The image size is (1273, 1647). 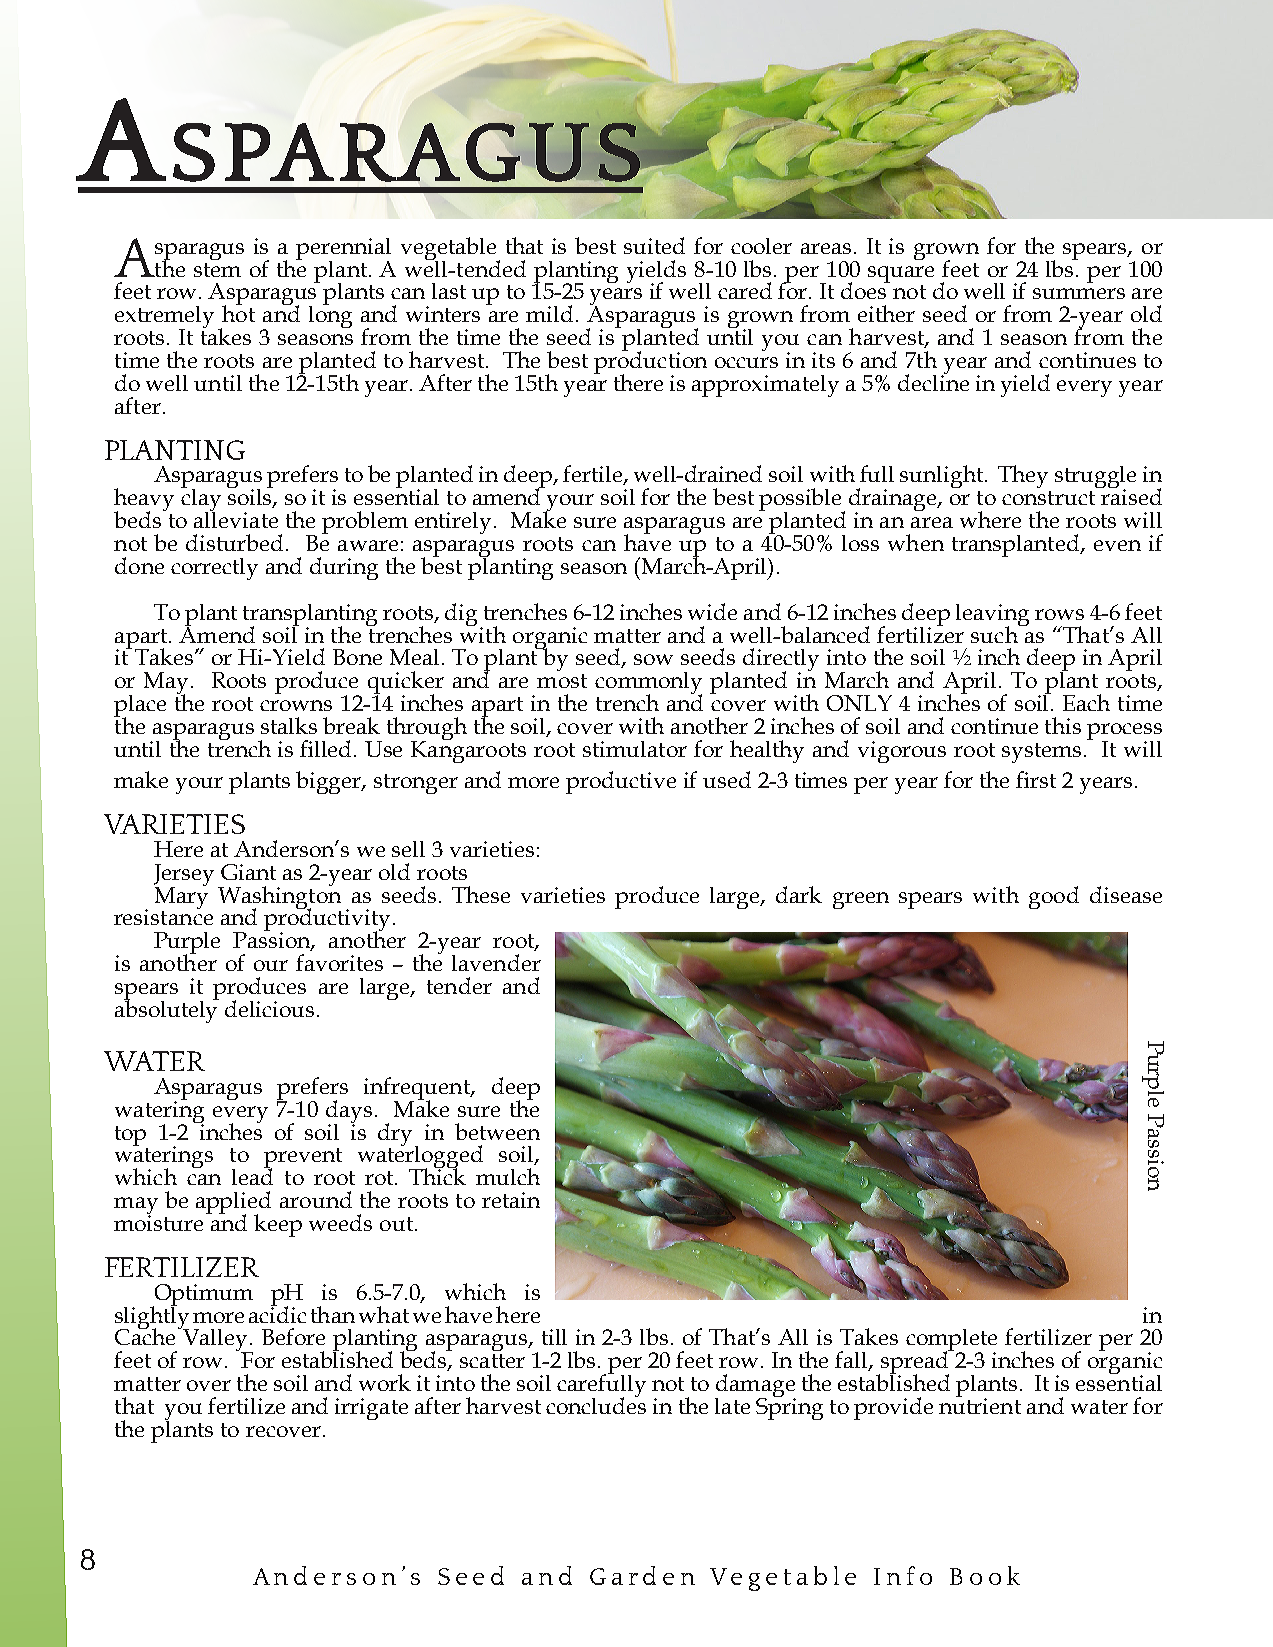 What do you see at coordinates (980, 1405) in the page?
I see `nutrient` at bounding box center [980, 1405].
